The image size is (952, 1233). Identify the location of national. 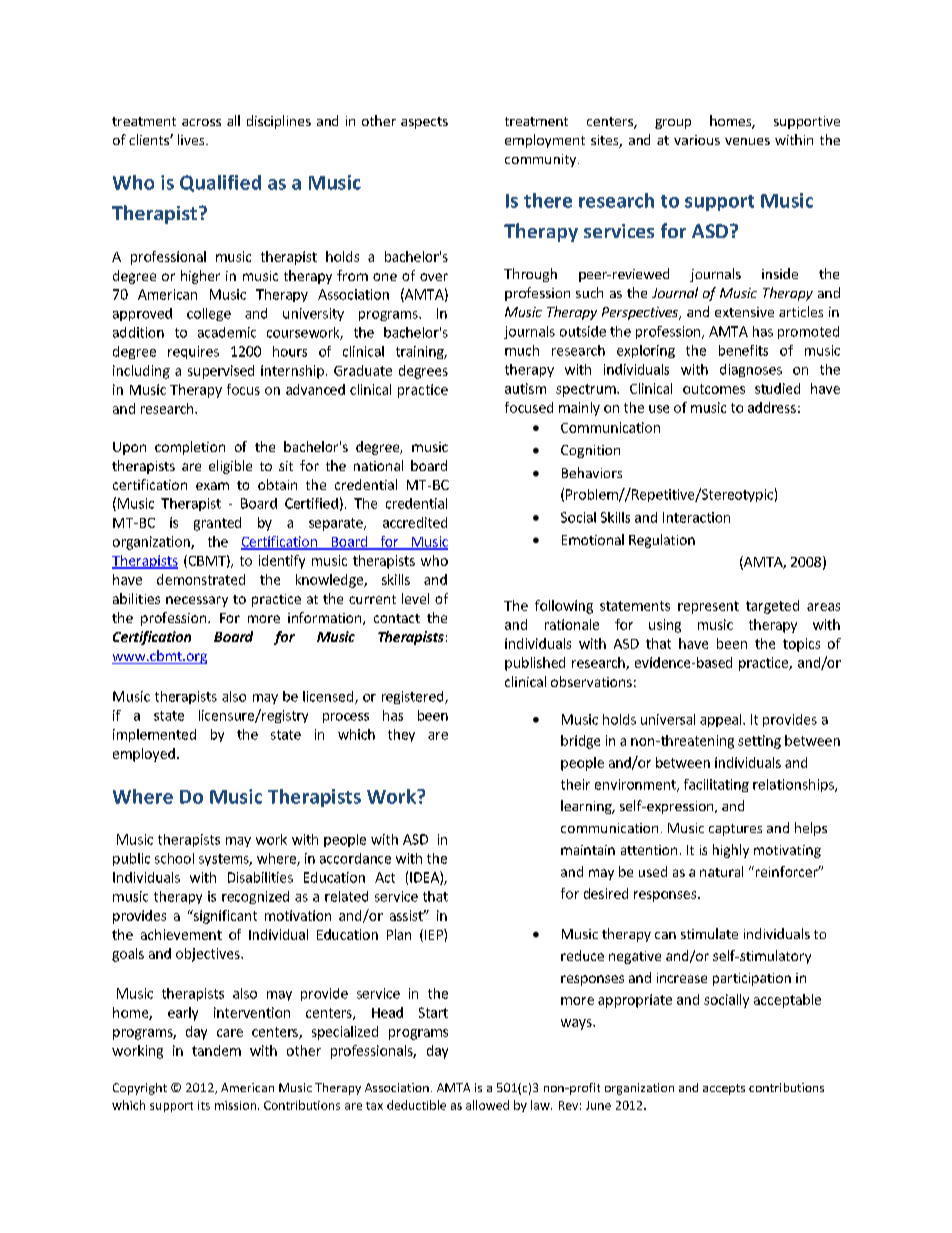
(378, 465).
